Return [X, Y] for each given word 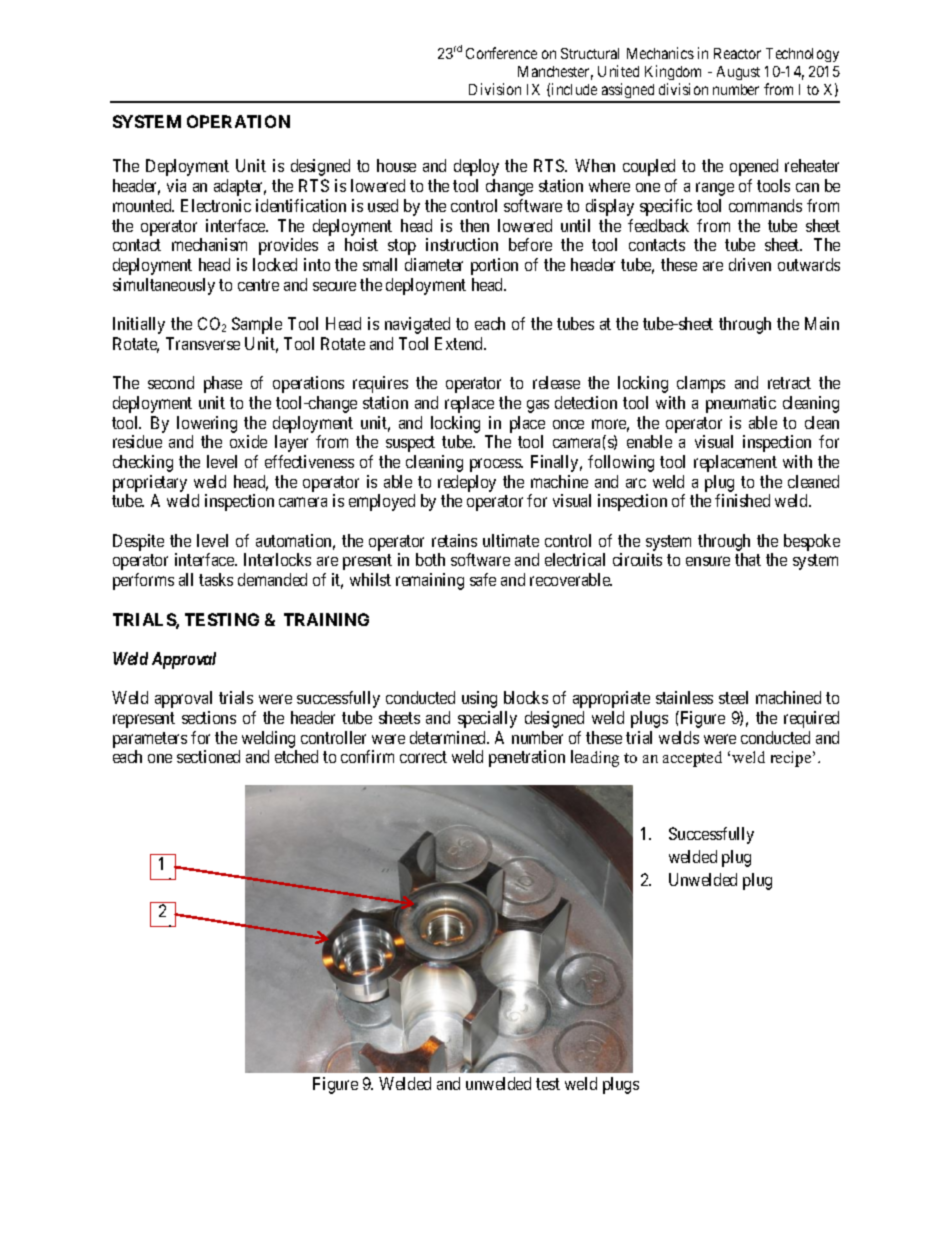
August [738, 73]
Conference [501, 53]
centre [258, 285]
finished [742, 500]
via [176, 185]
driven [750, 264]
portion [494, 266]
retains [454, 540]
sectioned [208, 756]
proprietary [150, 483]
